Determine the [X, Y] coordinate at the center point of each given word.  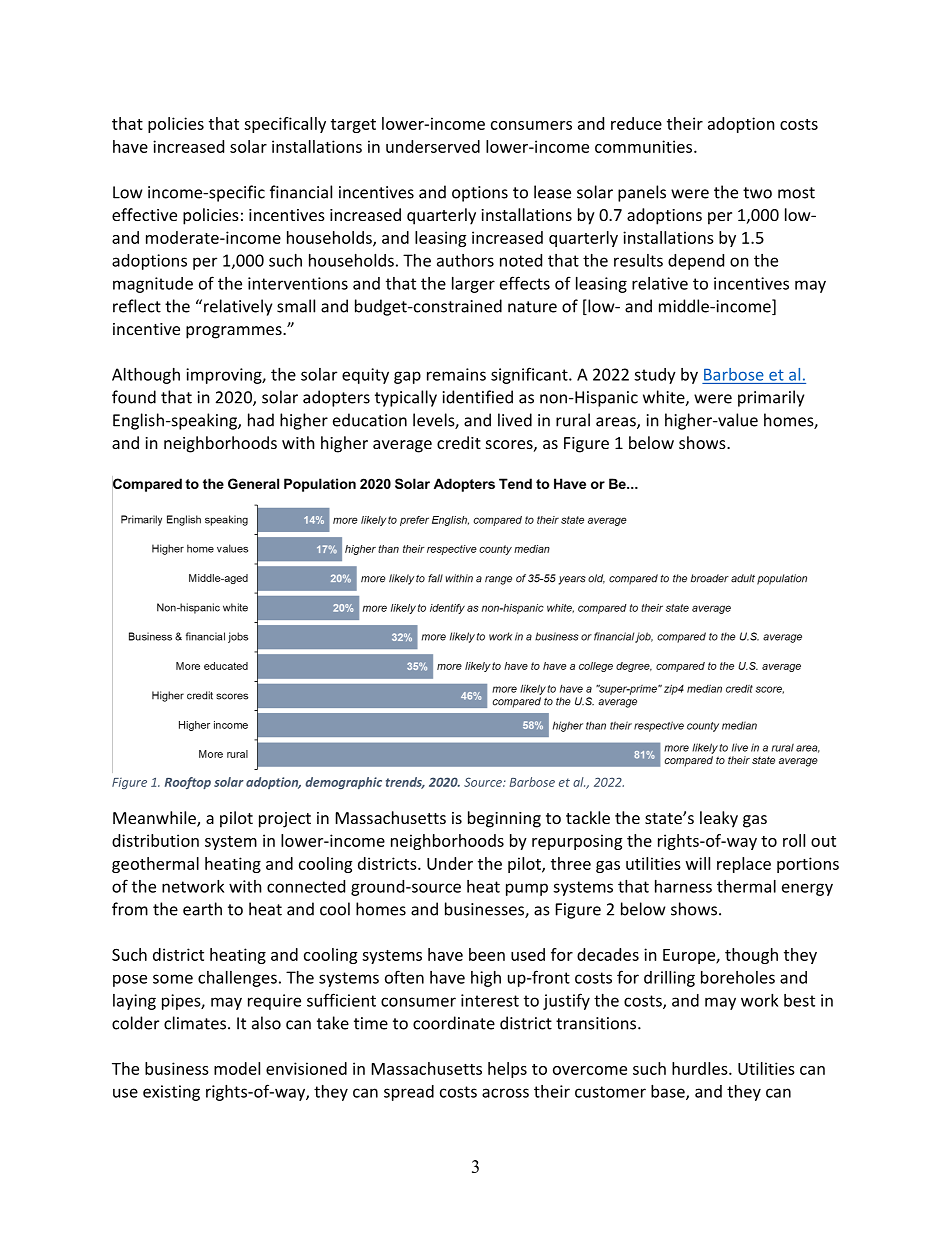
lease [552, 192]
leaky [719, 819]
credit [459, 442]
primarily [771, 398]
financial [301, 192]
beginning [504, 819]
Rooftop [188, 783]
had [261, 420]
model [237, 1068]
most [796, 193]
